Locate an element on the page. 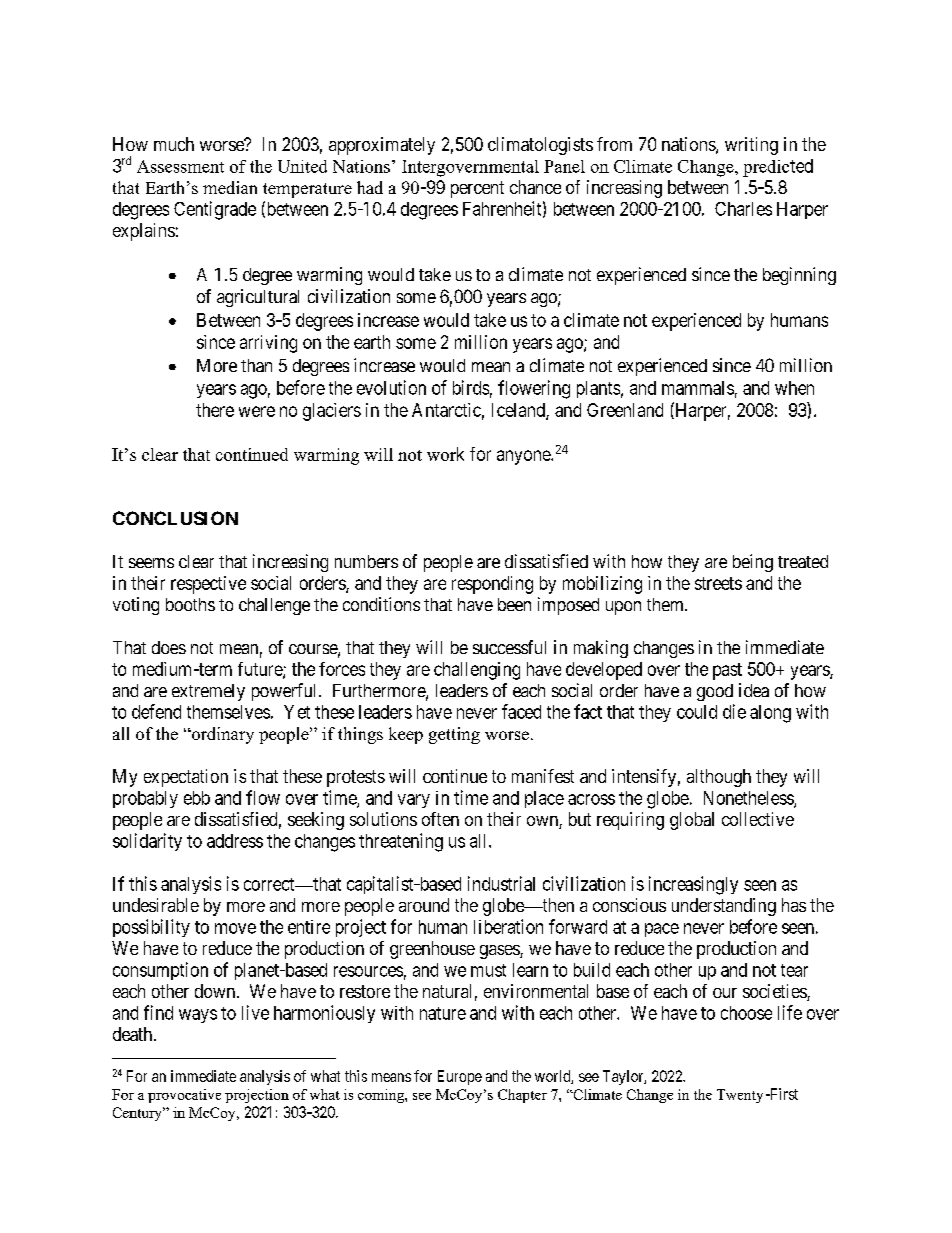  percent is located at coordinates (477, 189).
